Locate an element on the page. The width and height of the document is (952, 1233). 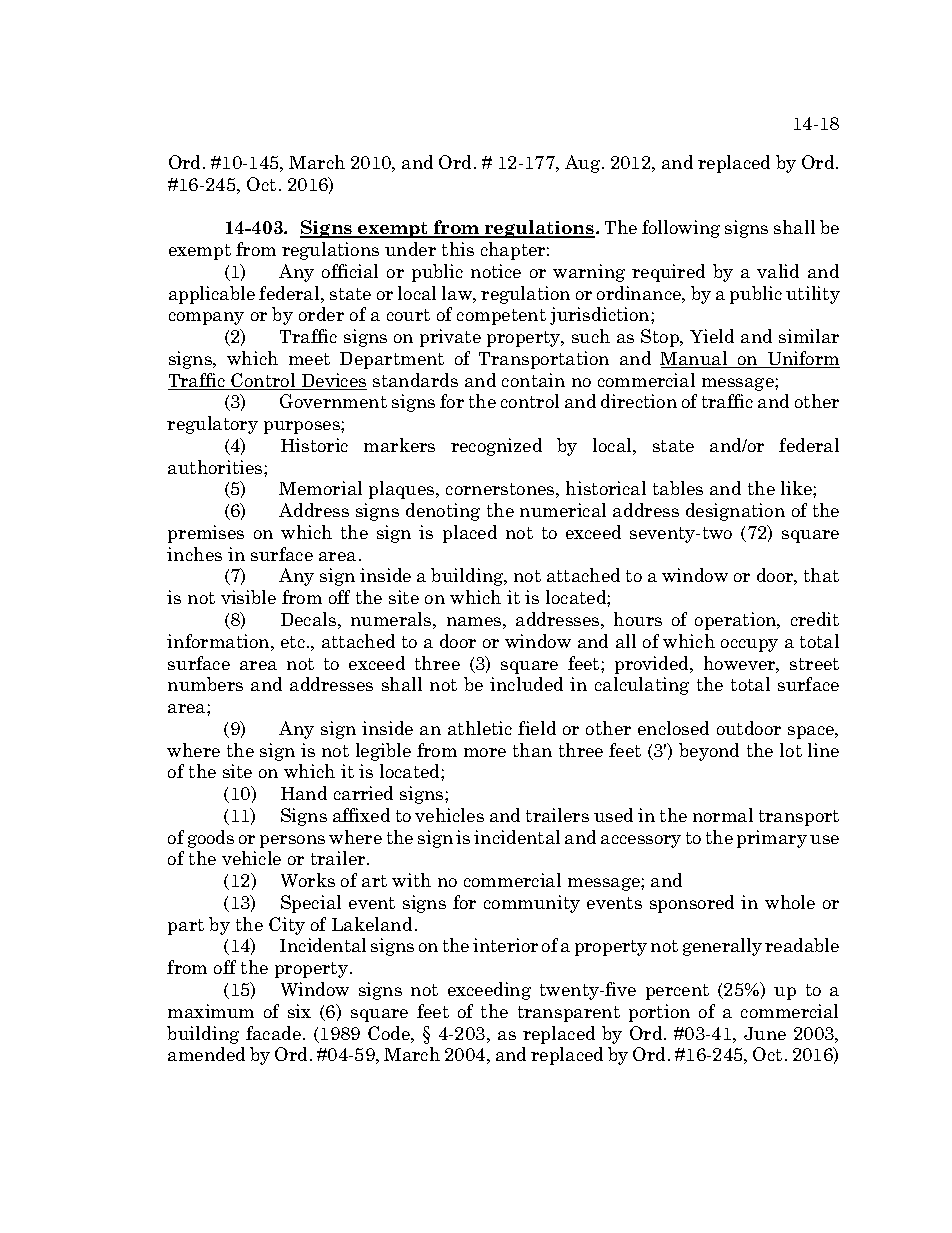
official is located at coordinates (350, 271).
